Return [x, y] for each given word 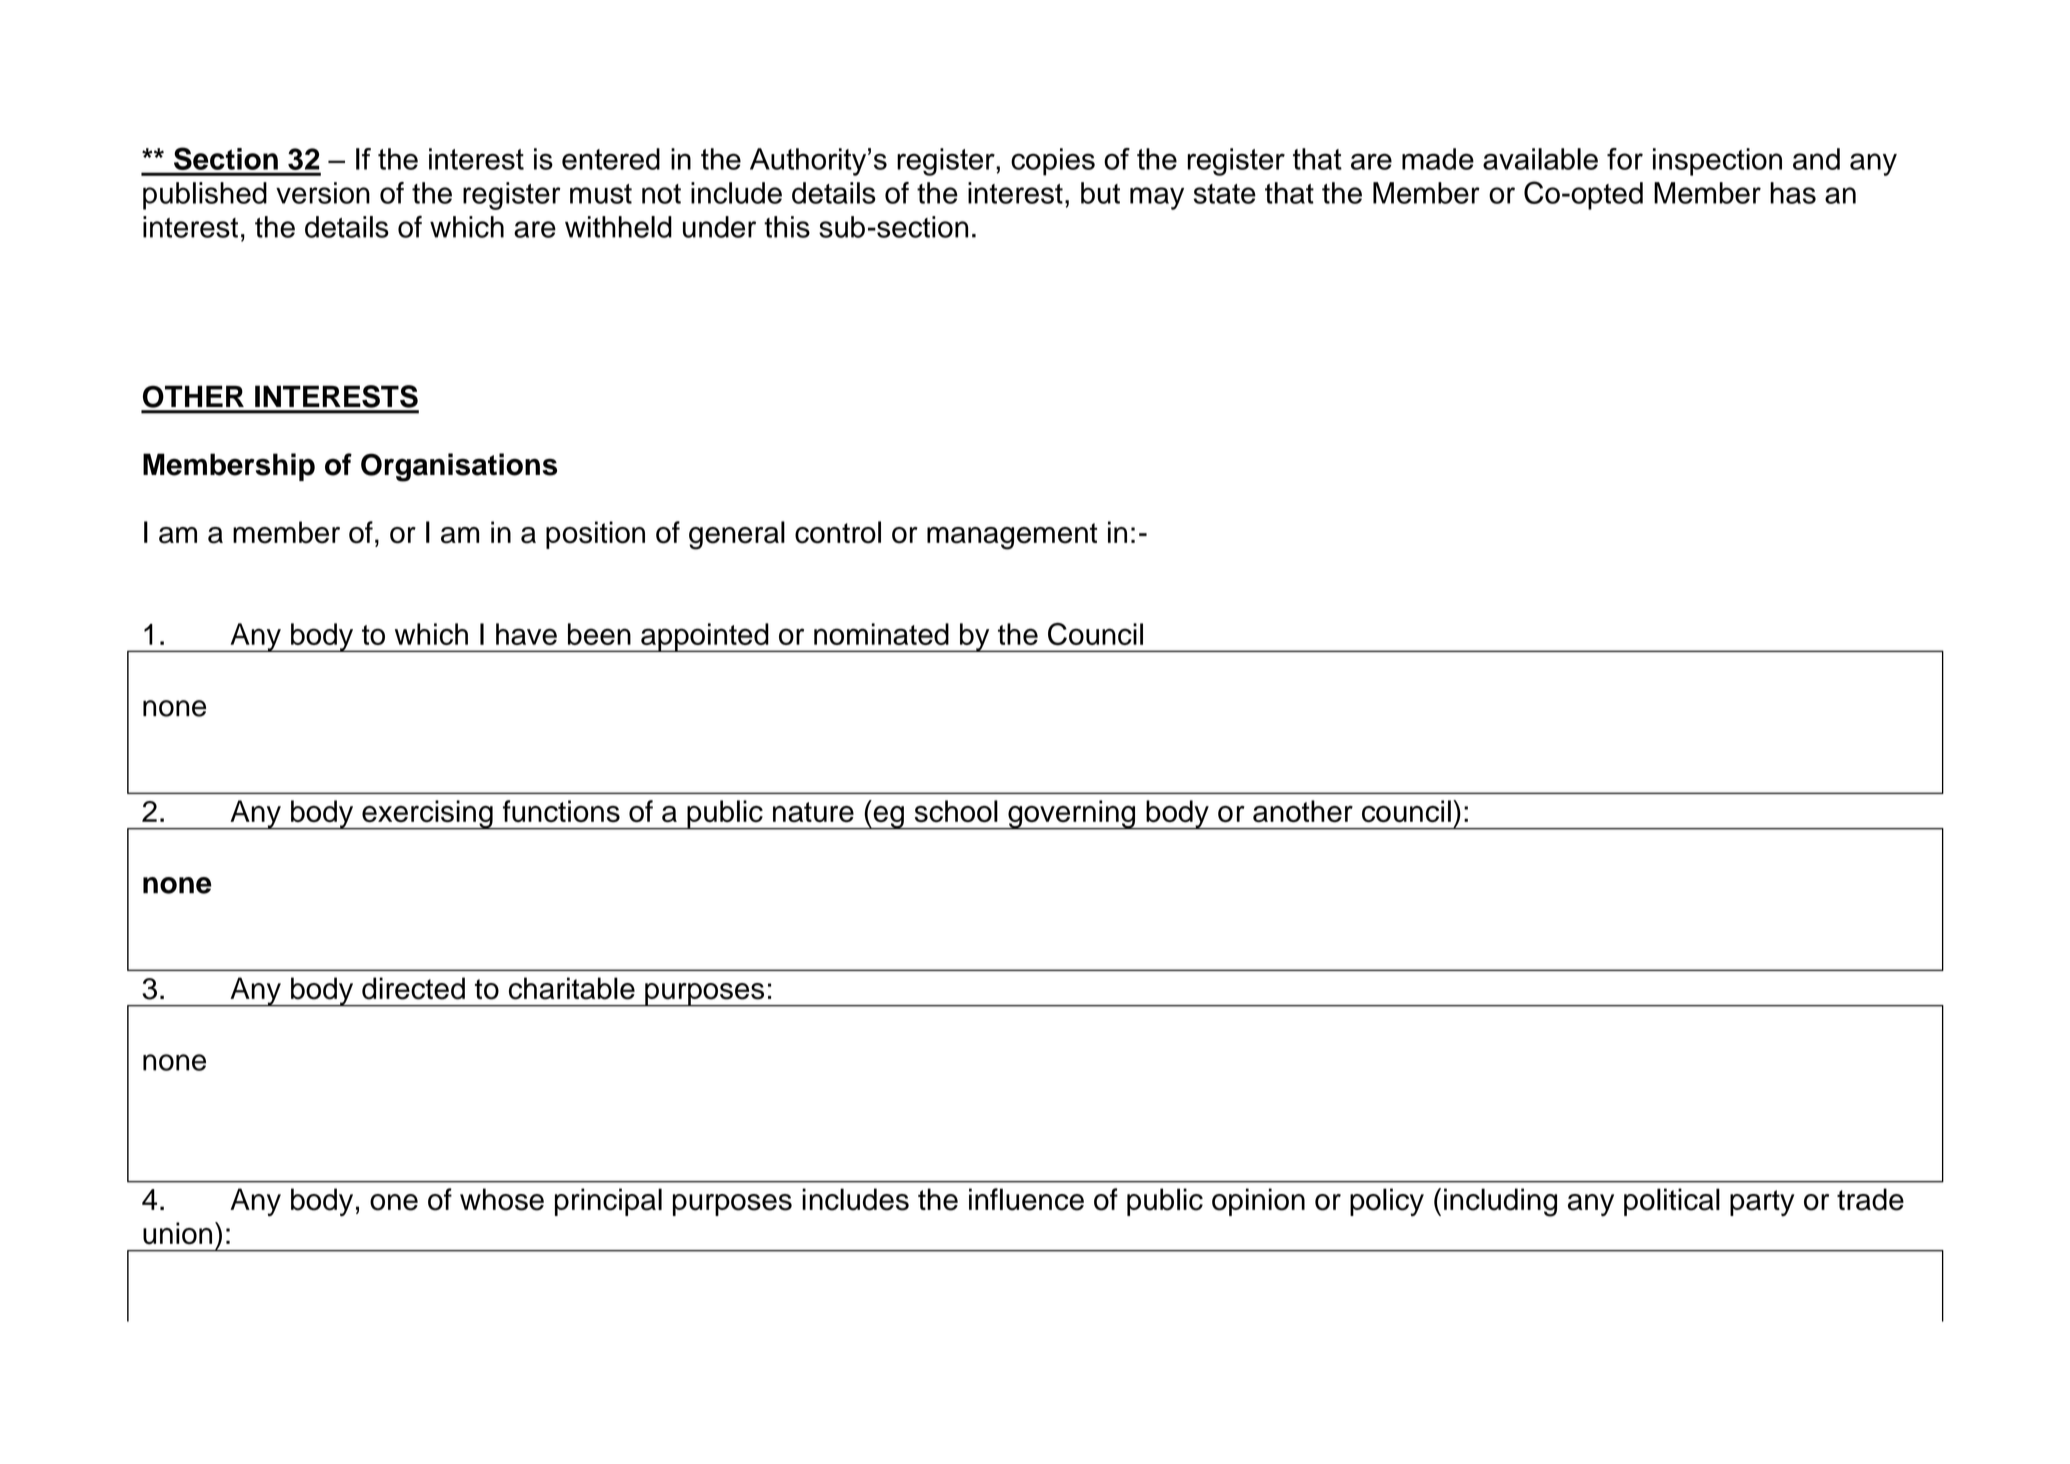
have [526, 634]
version [323, 193]
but [1100, 193]
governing [1071, 815]
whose [502, 1199]
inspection [1717, 162]
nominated [881, 634]
